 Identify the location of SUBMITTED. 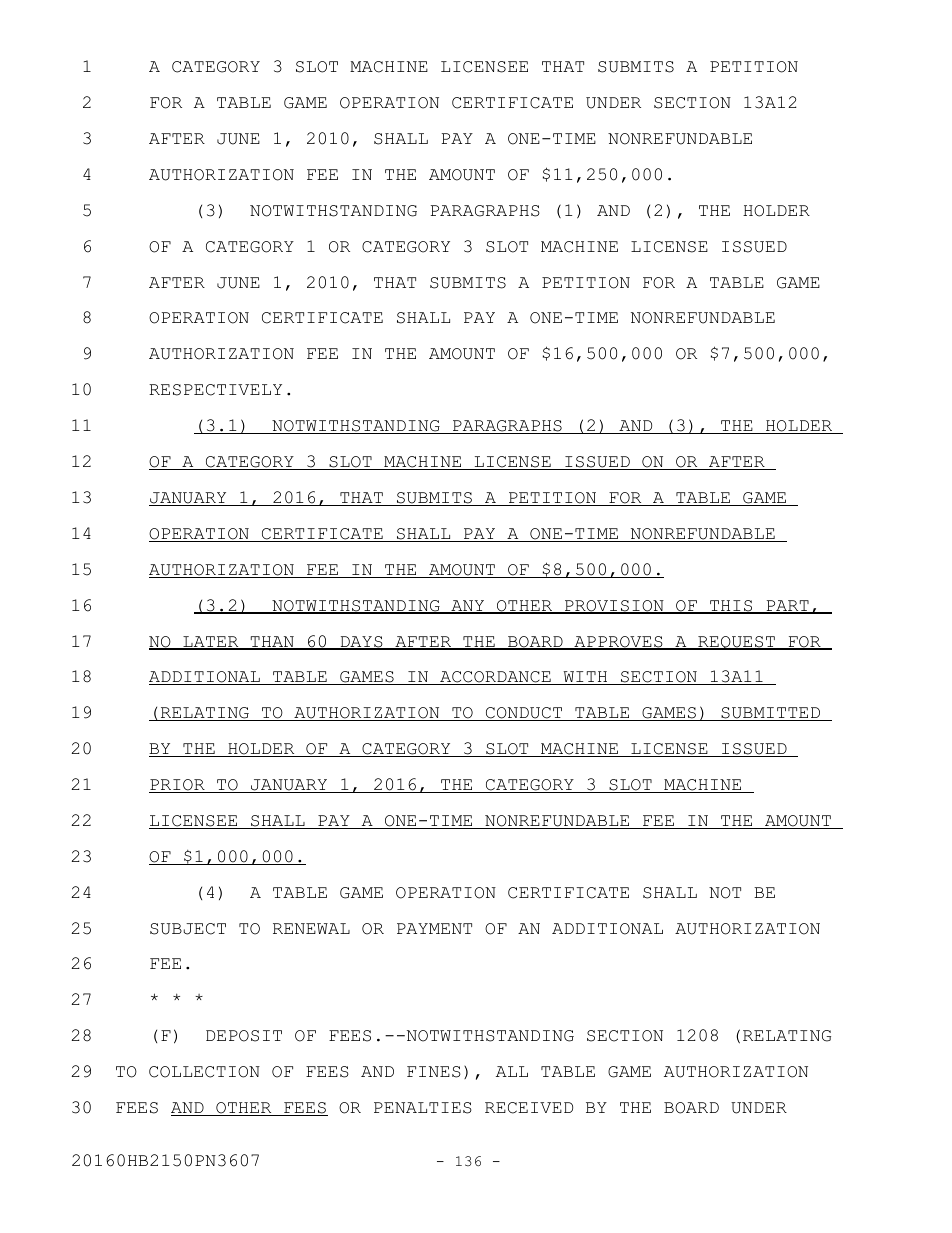
(771, 714).
